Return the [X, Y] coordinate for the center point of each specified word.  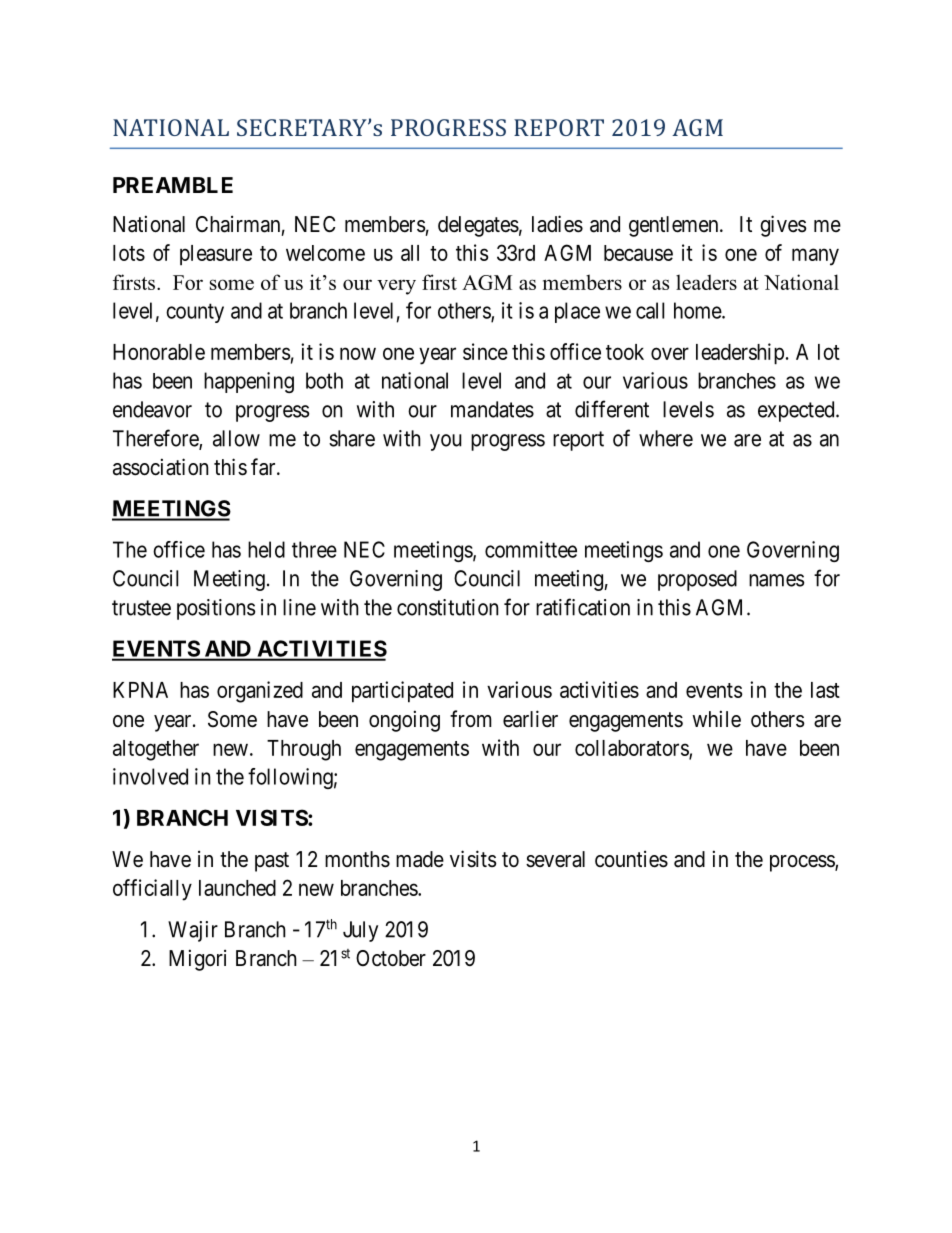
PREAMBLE [173, 185]
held [266, 549]
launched [237, 888]
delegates [478, 226]
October [391, 958]
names [776, 580]
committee [531, 549]
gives [783, 226]
